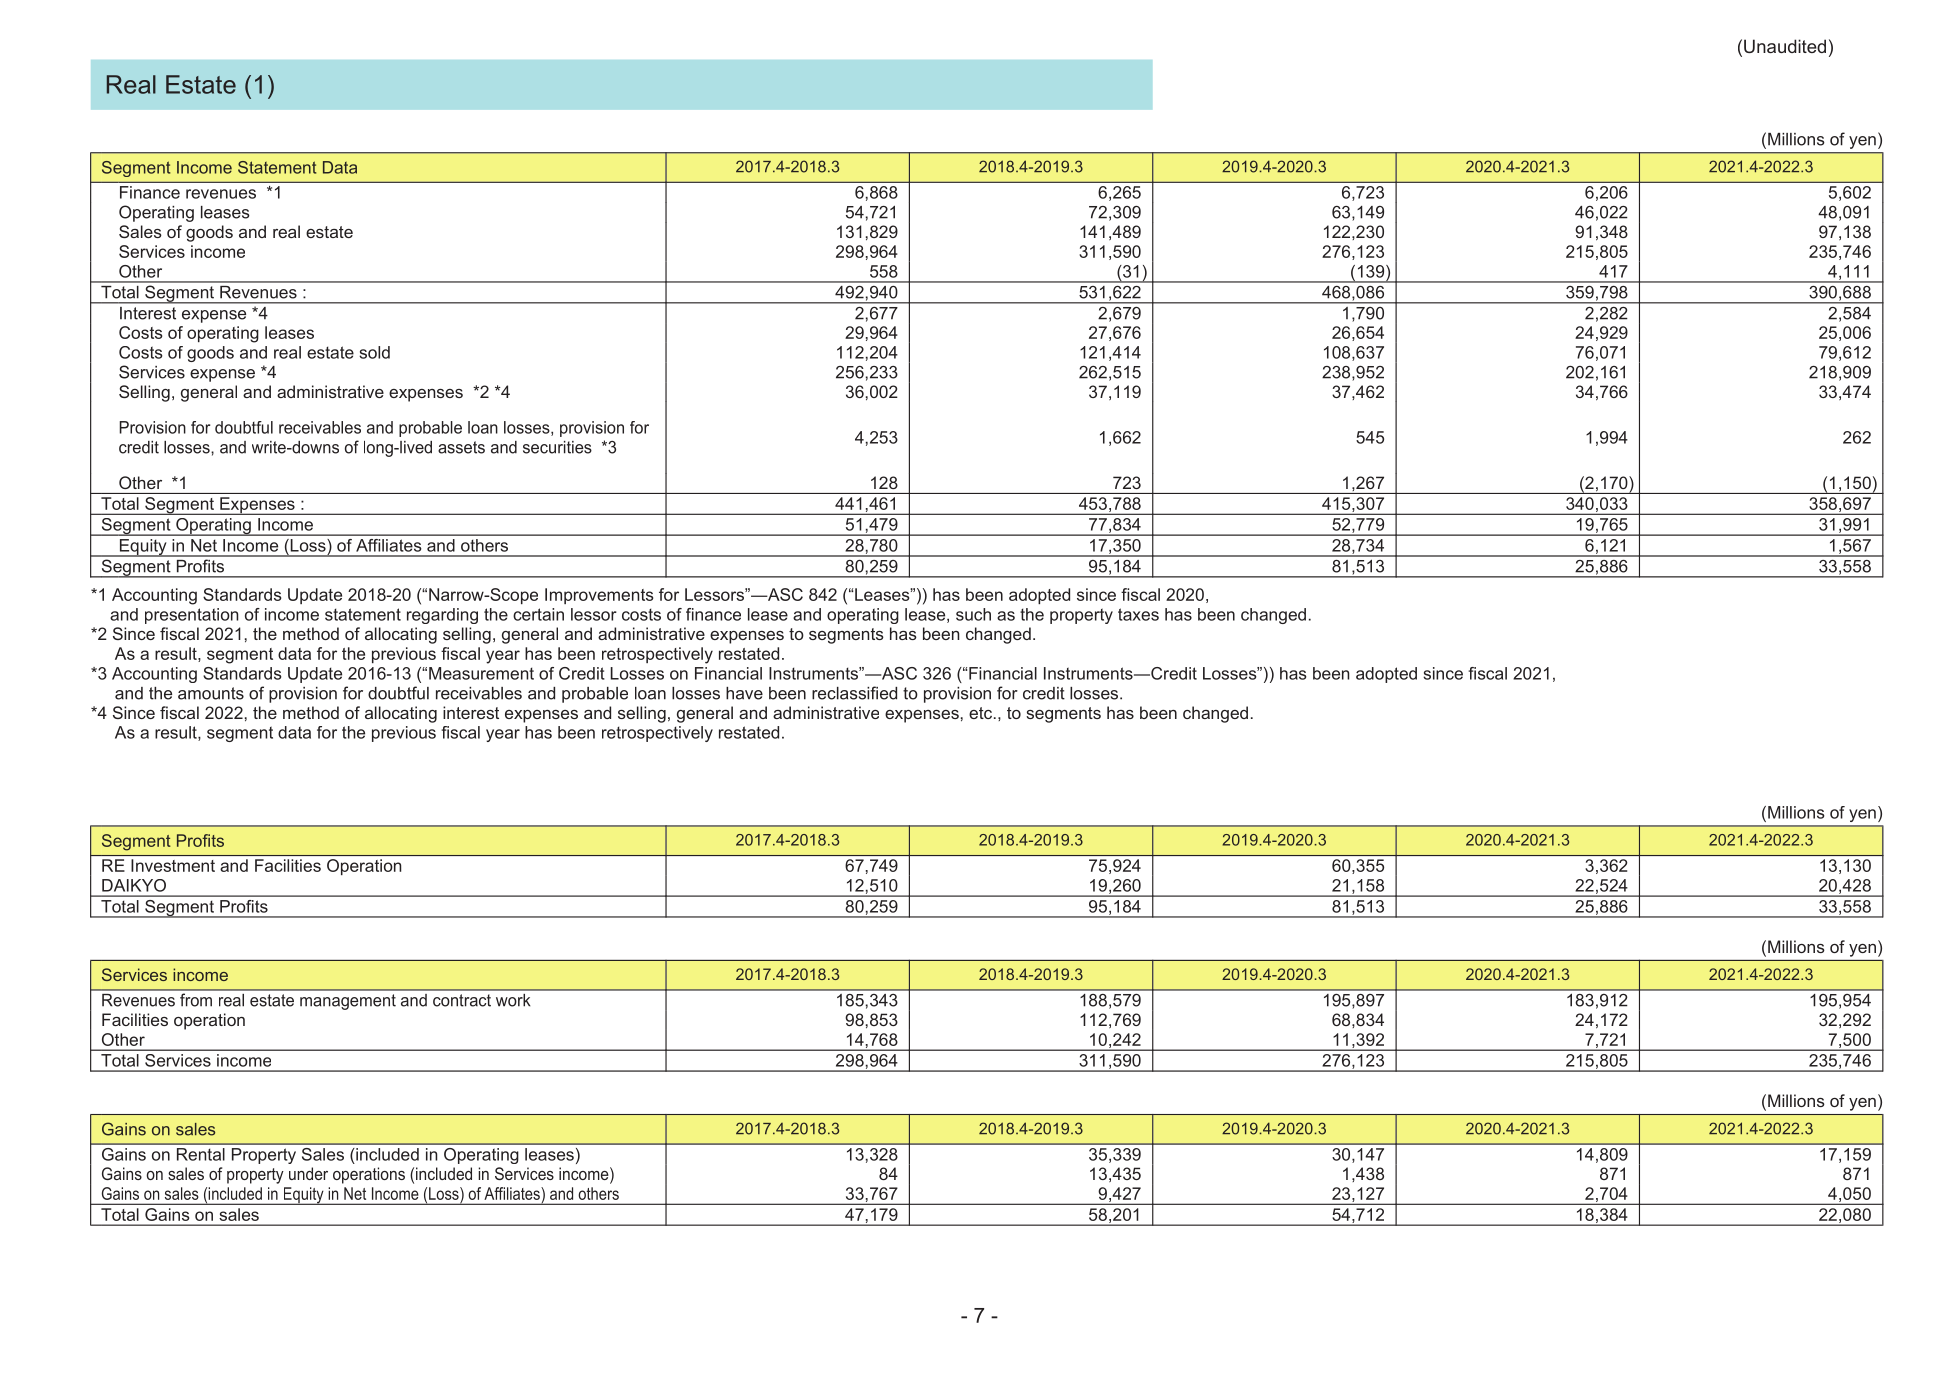  I want to click on securities, so click(557, 447).
